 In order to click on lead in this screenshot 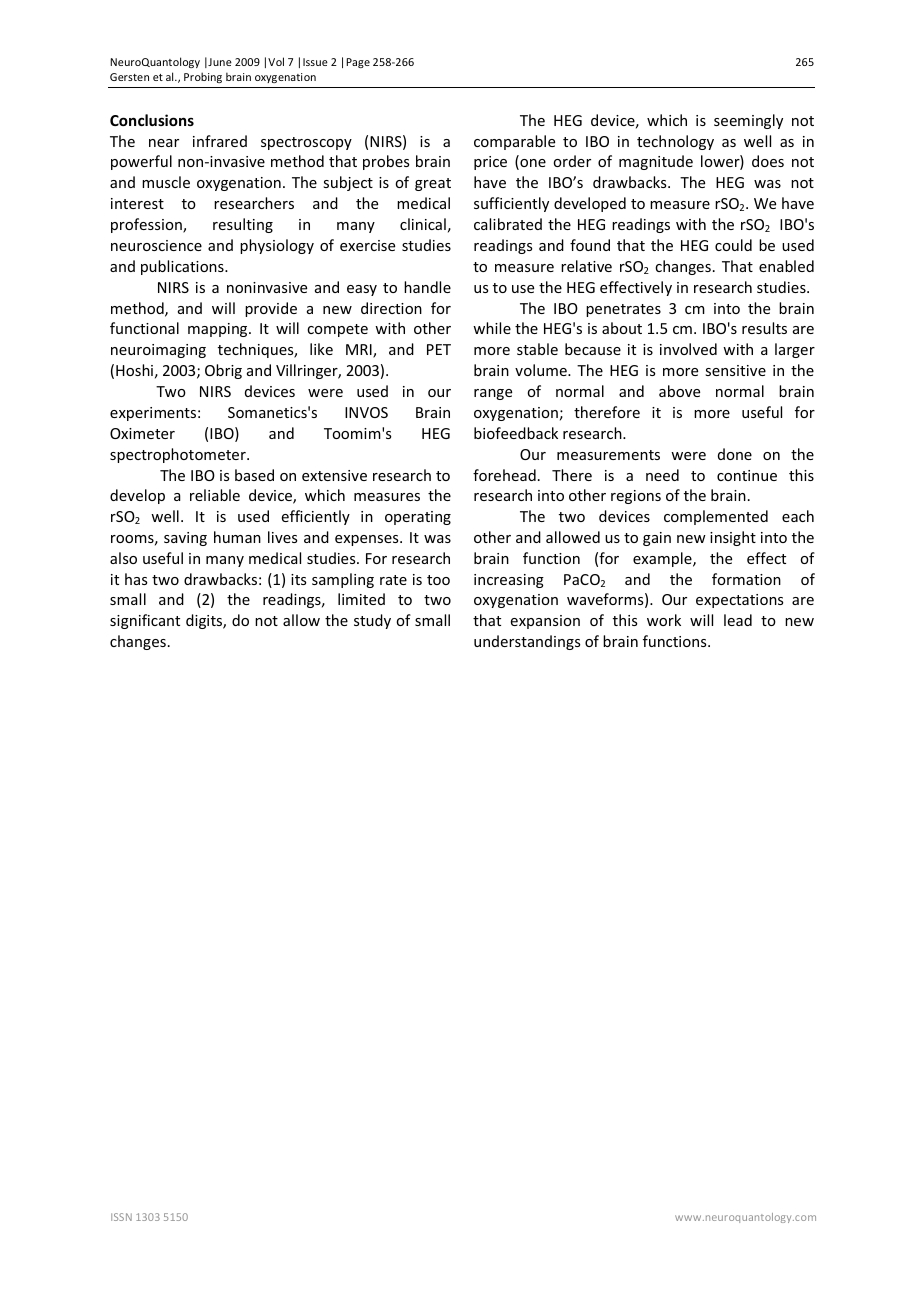, I will do `click(738, 620)`.
